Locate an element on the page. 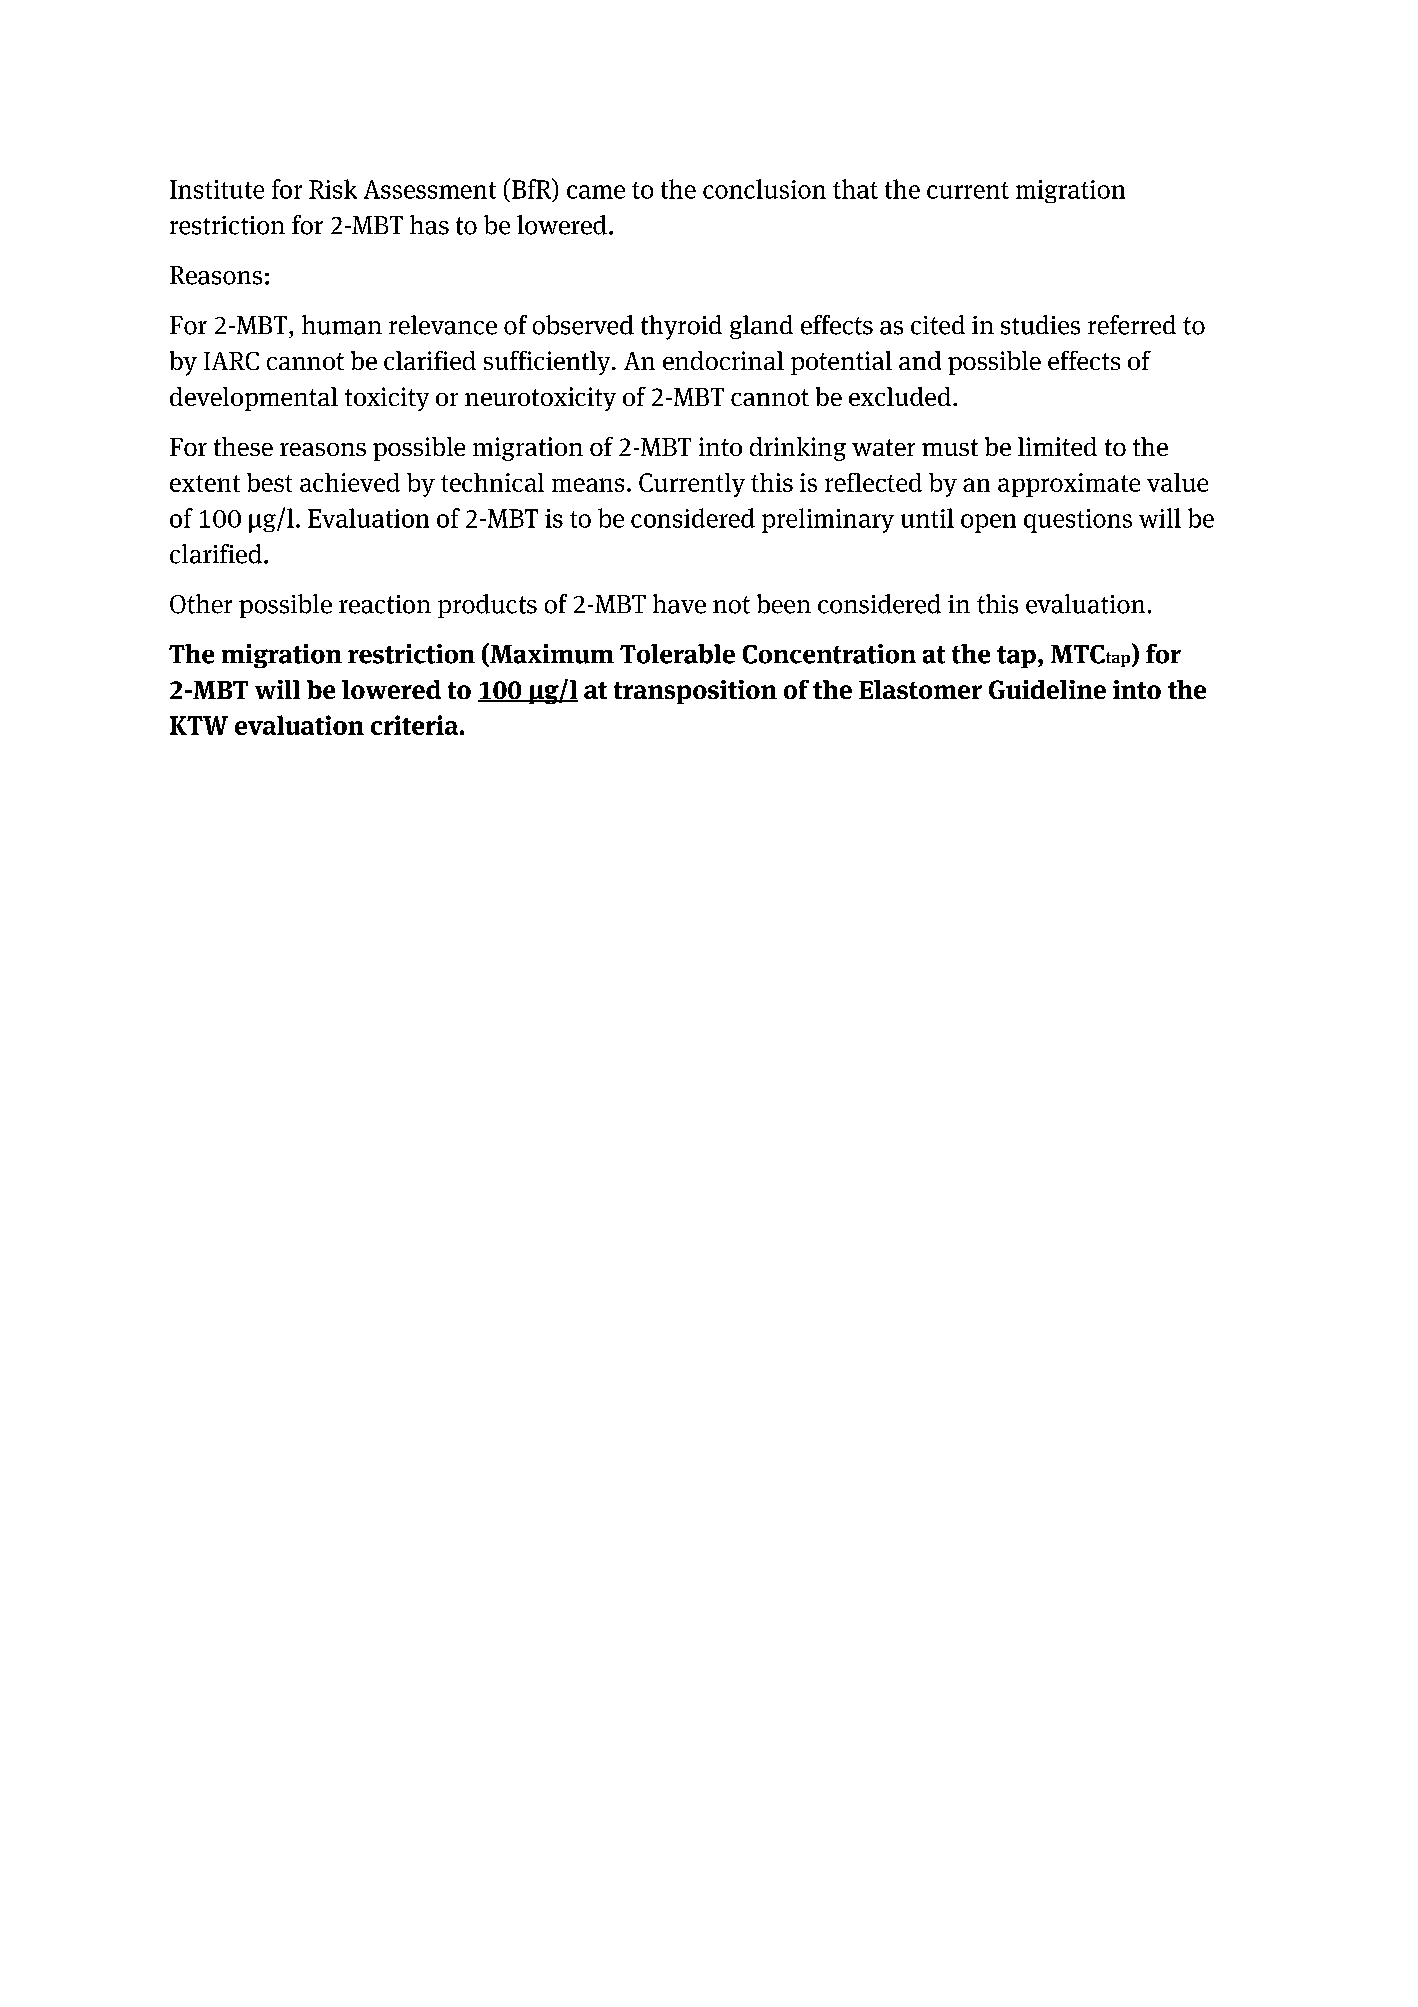 The width and height of the image is (1418, 2007). transposition is located at coordinates (695, 692).
